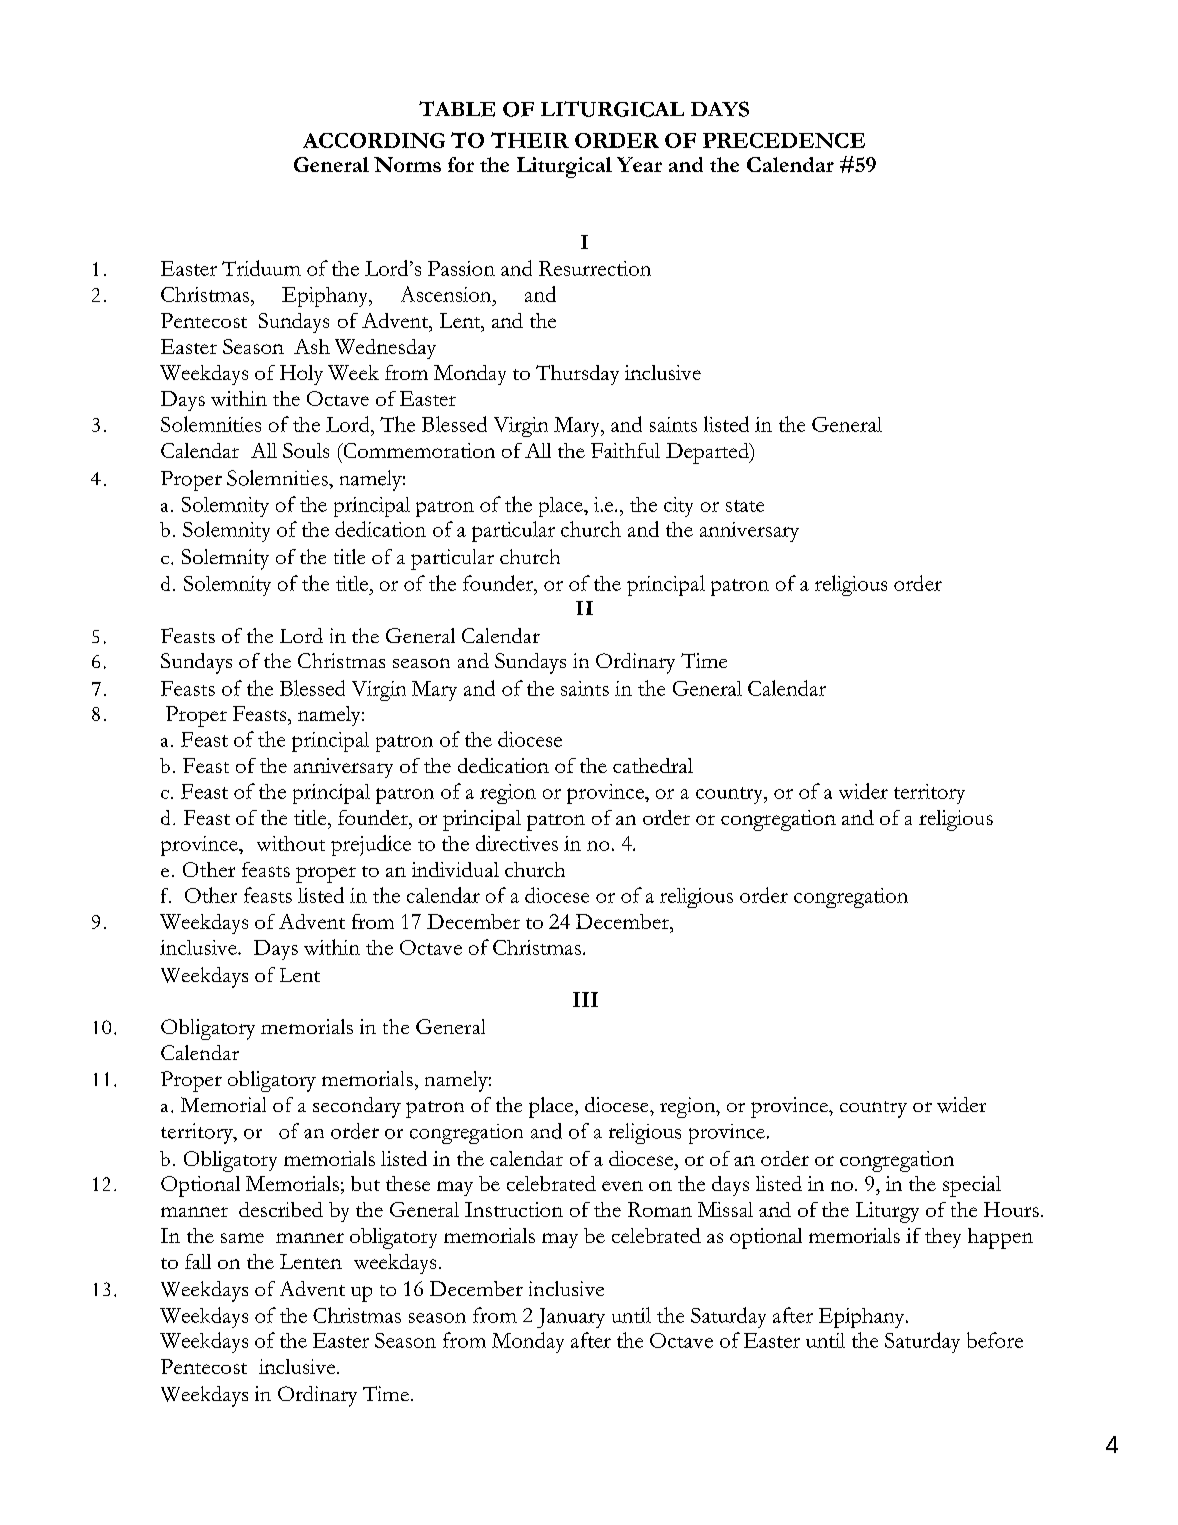  Describe the element at coordinates (745, 506) in the image. I see `state` at that location.
